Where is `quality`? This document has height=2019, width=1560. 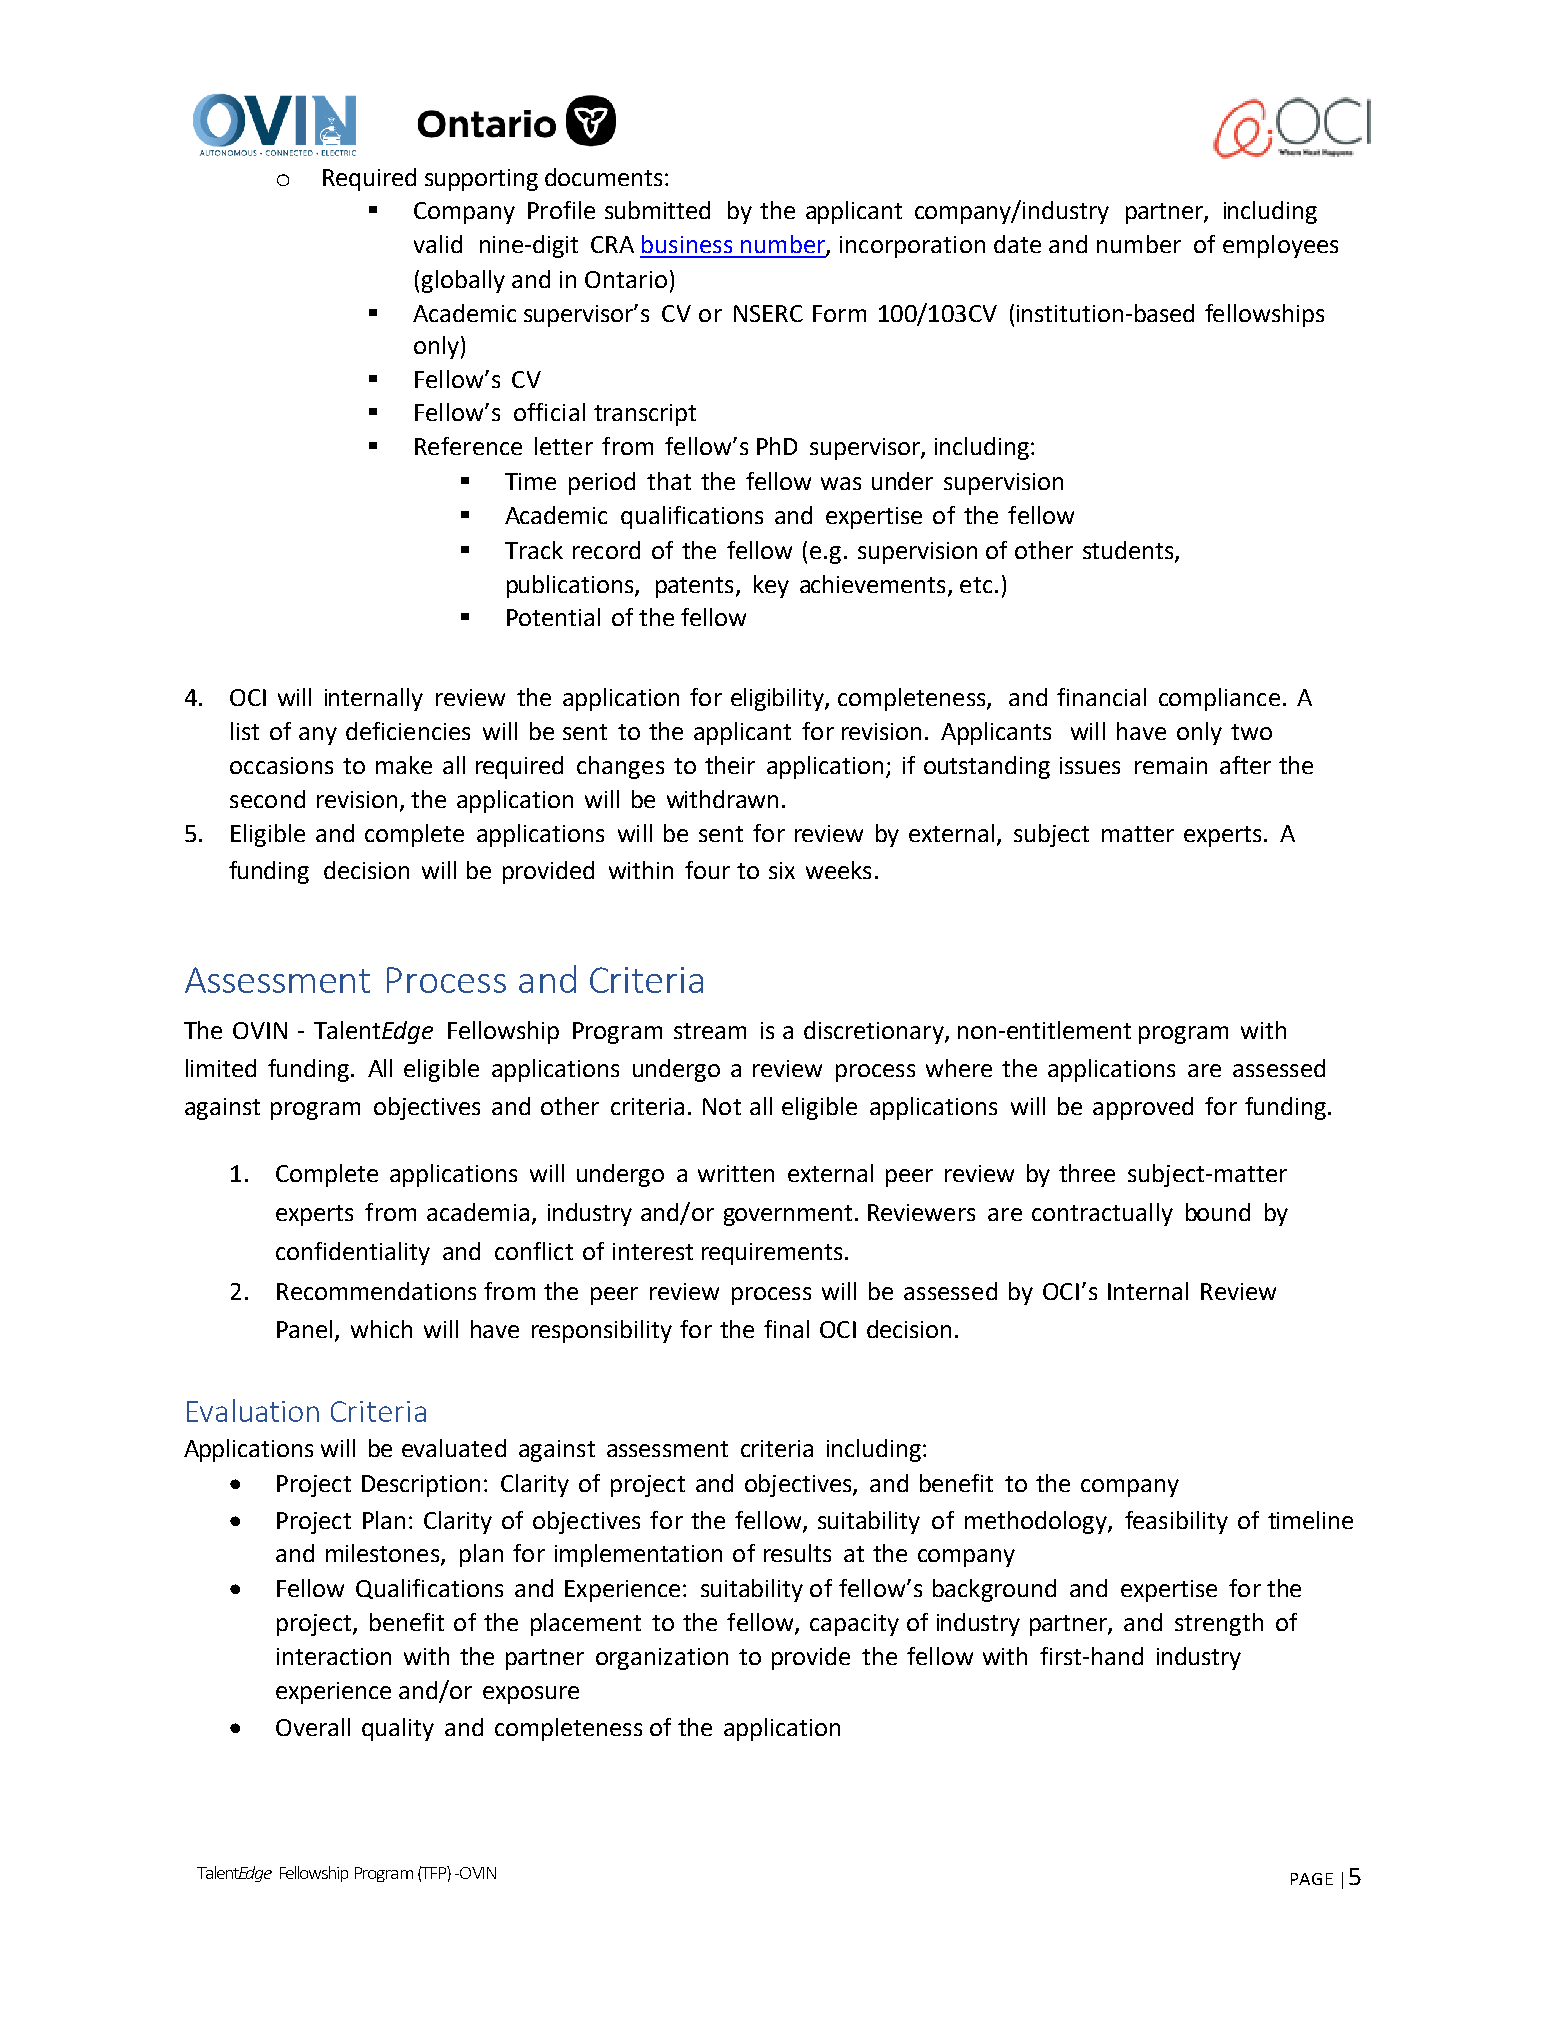 quality is located at coordinates (398, 1729).
